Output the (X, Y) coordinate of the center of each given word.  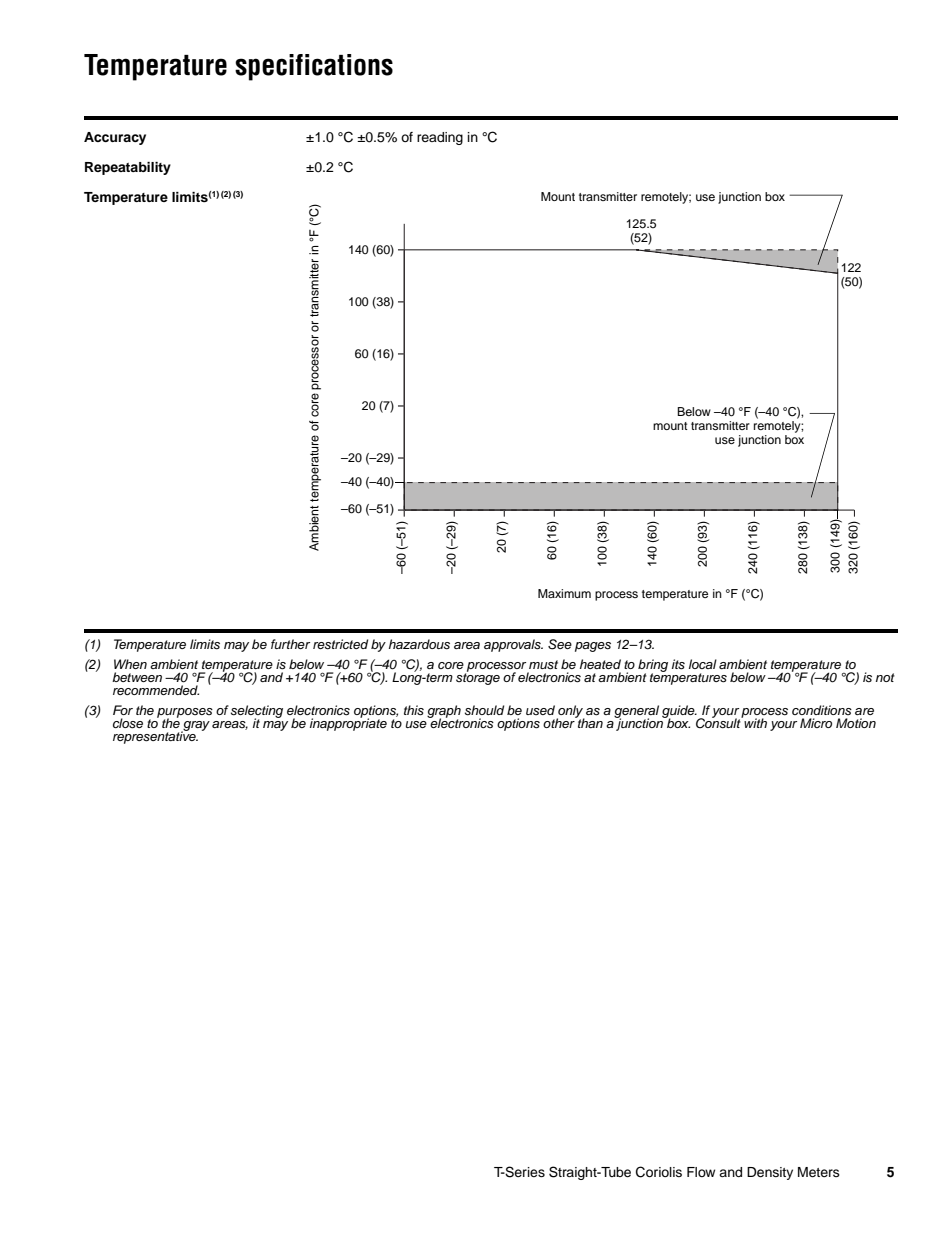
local (703, 664)
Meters (819, 1172)
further (290, 644)
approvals (513, 645)
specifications (314, 67)
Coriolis (659, 1172)
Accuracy (115, 138)
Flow (701, 1172)
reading (440, 138)
